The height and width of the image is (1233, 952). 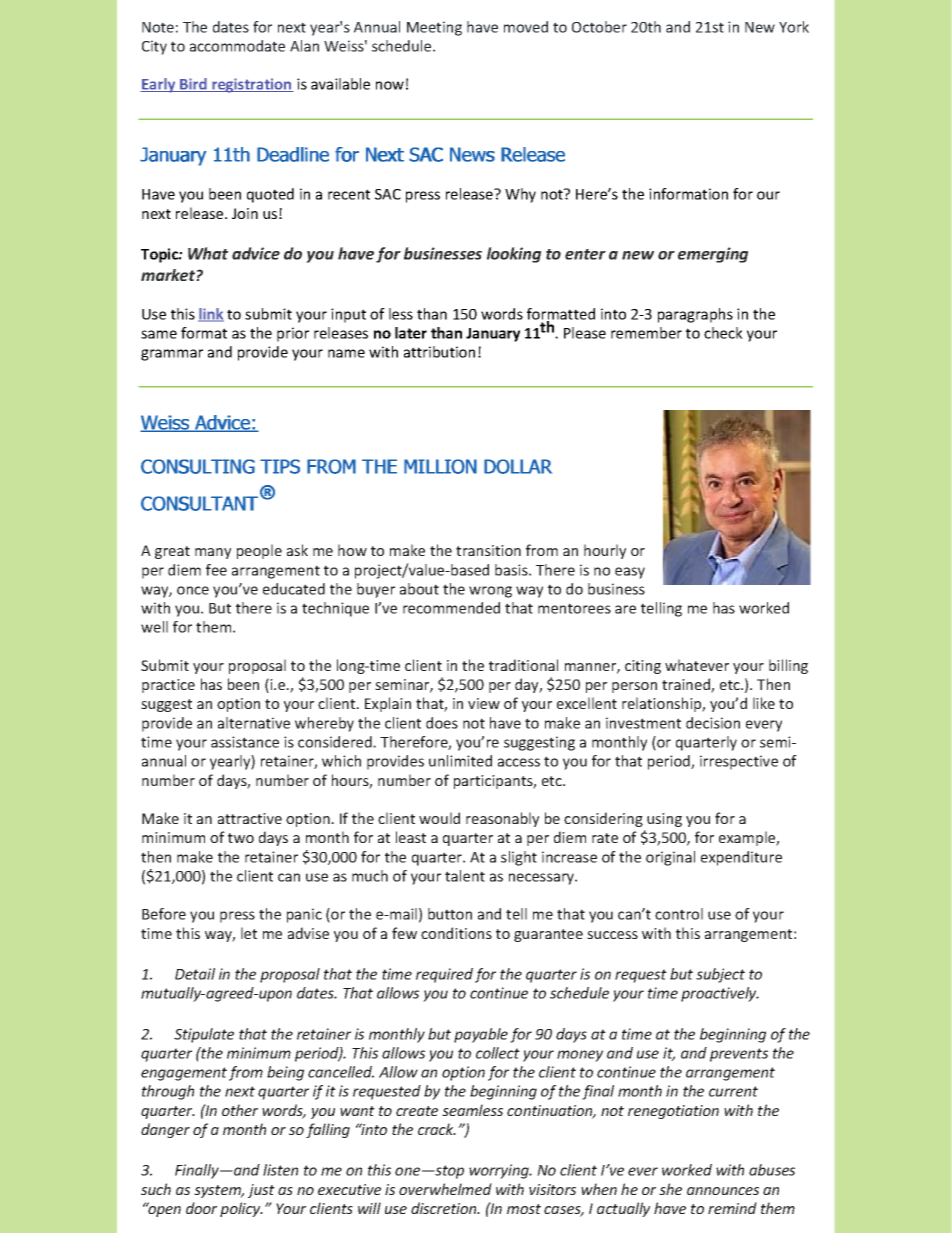 I want to click on overwhelmed, so click(x=445, y=1189).
